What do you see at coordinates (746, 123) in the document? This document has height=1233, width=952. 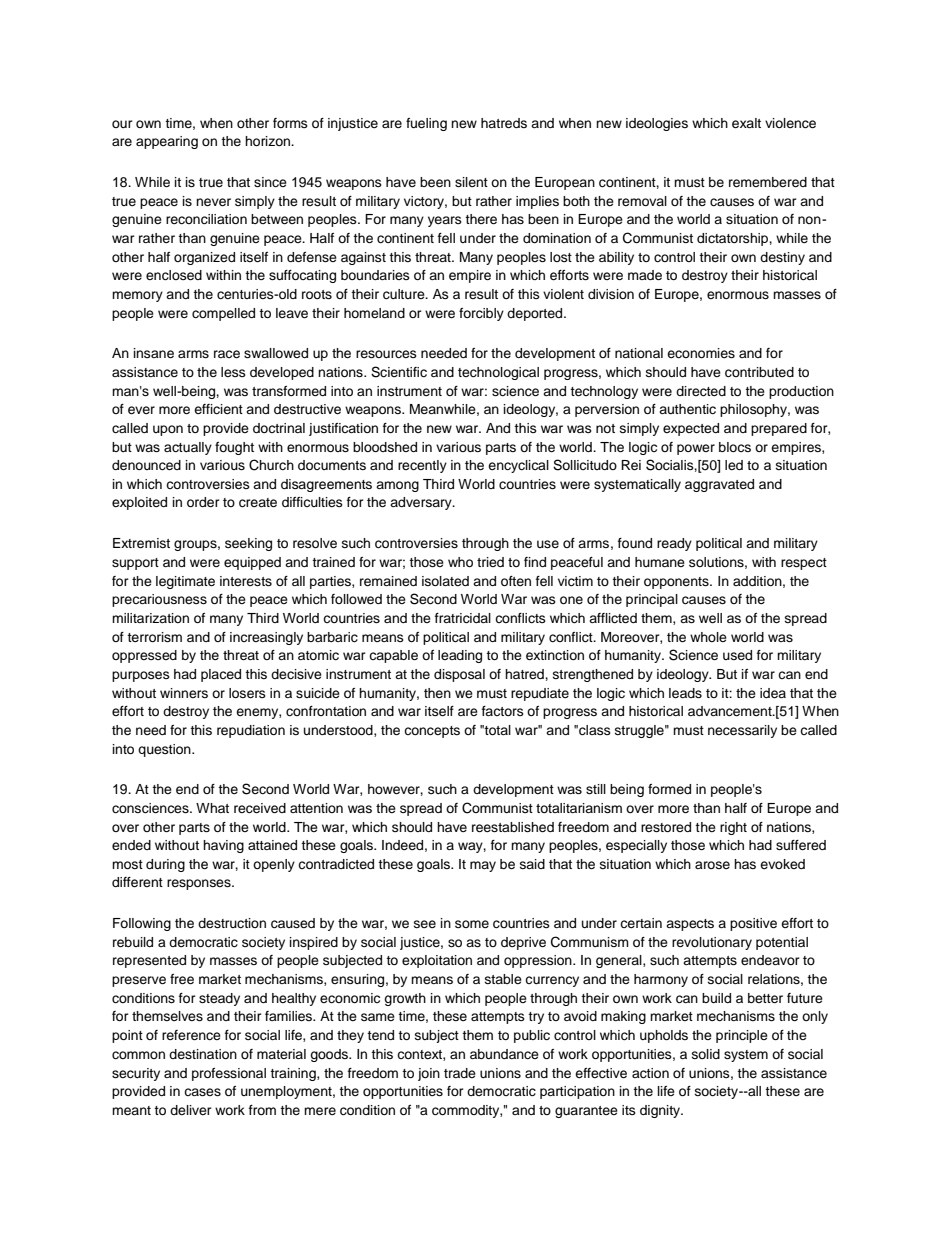 I see `exalt` at bounding box center [746, 123].
